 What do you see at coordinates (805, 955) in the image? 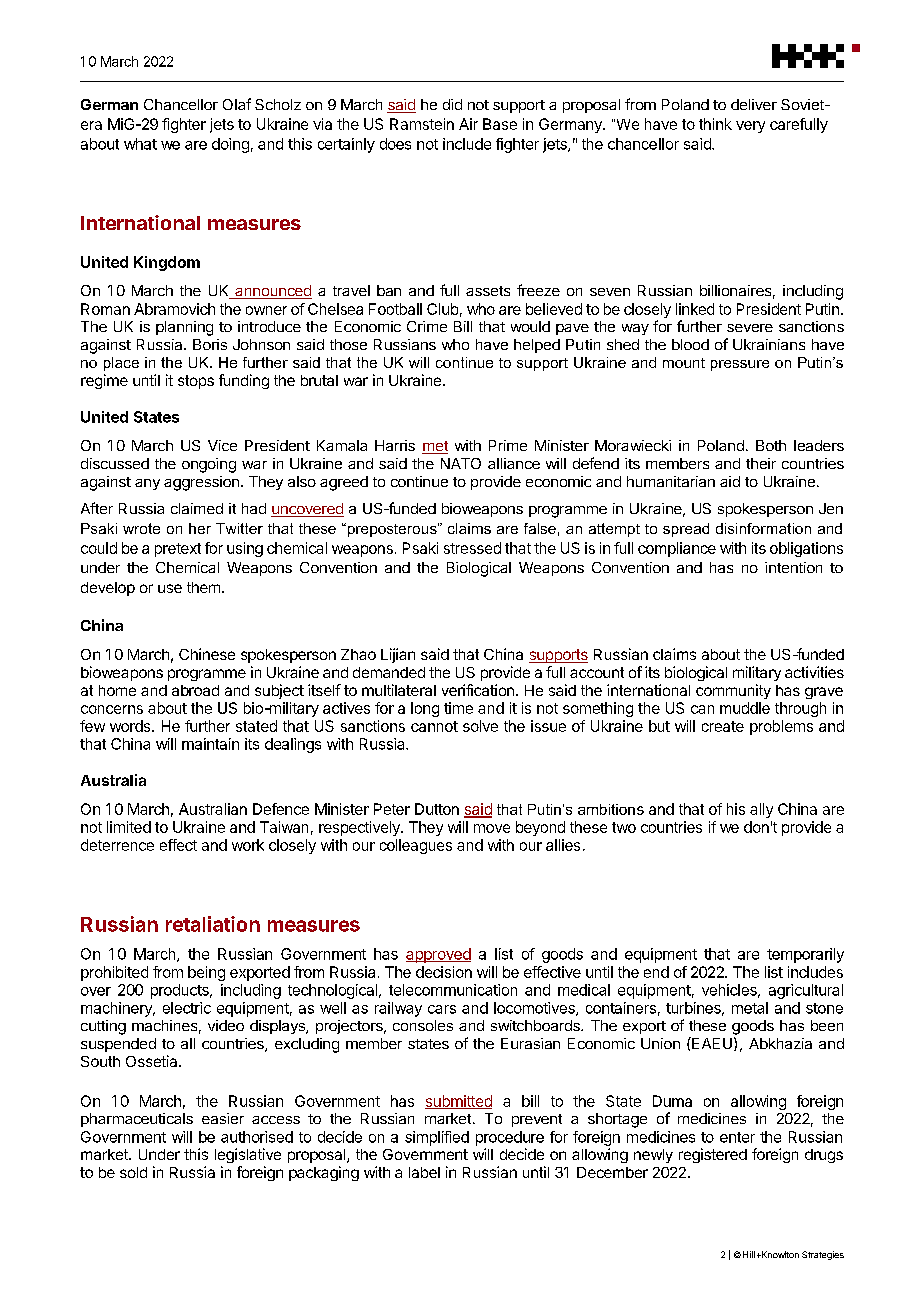
I see `temporarily` at bounding box center [805, 955].
